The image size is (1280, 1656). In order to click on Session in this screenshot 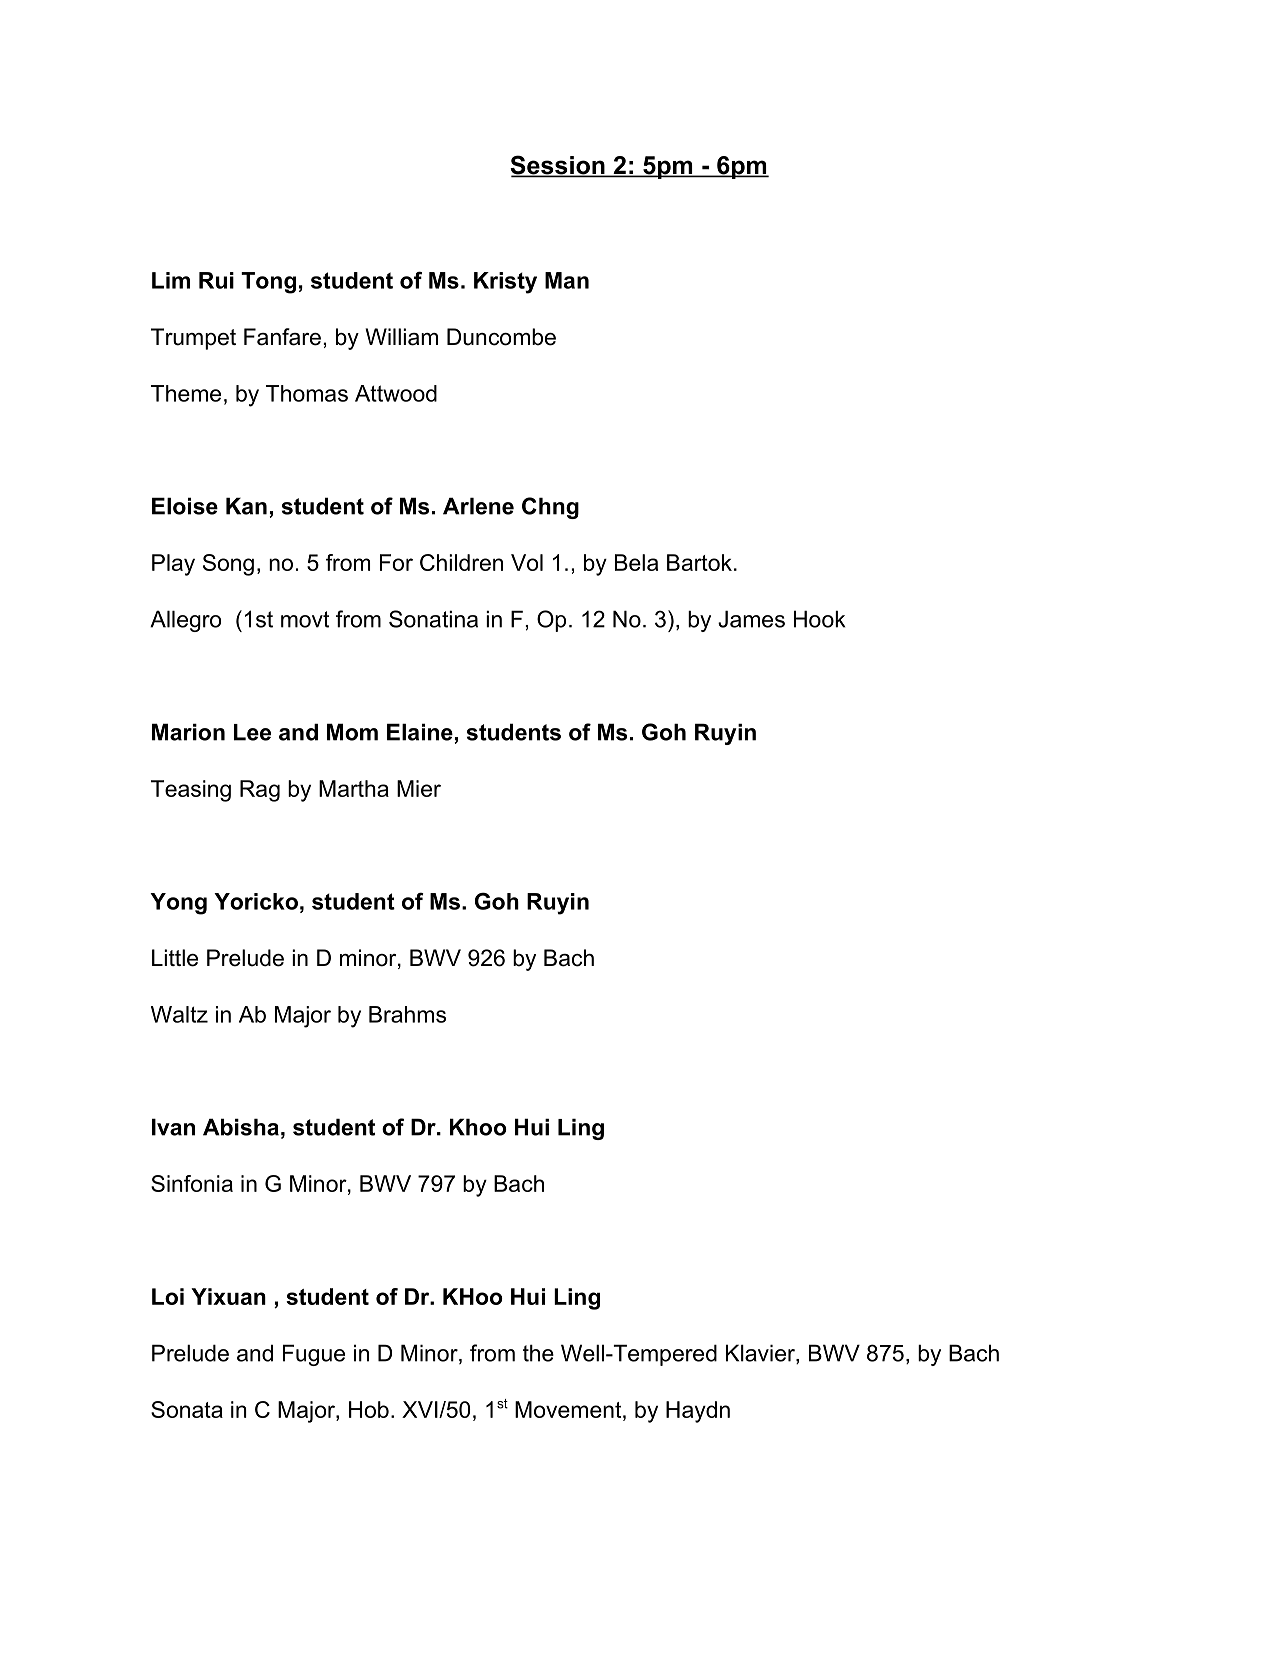, I will do `click(558, 166)`.
